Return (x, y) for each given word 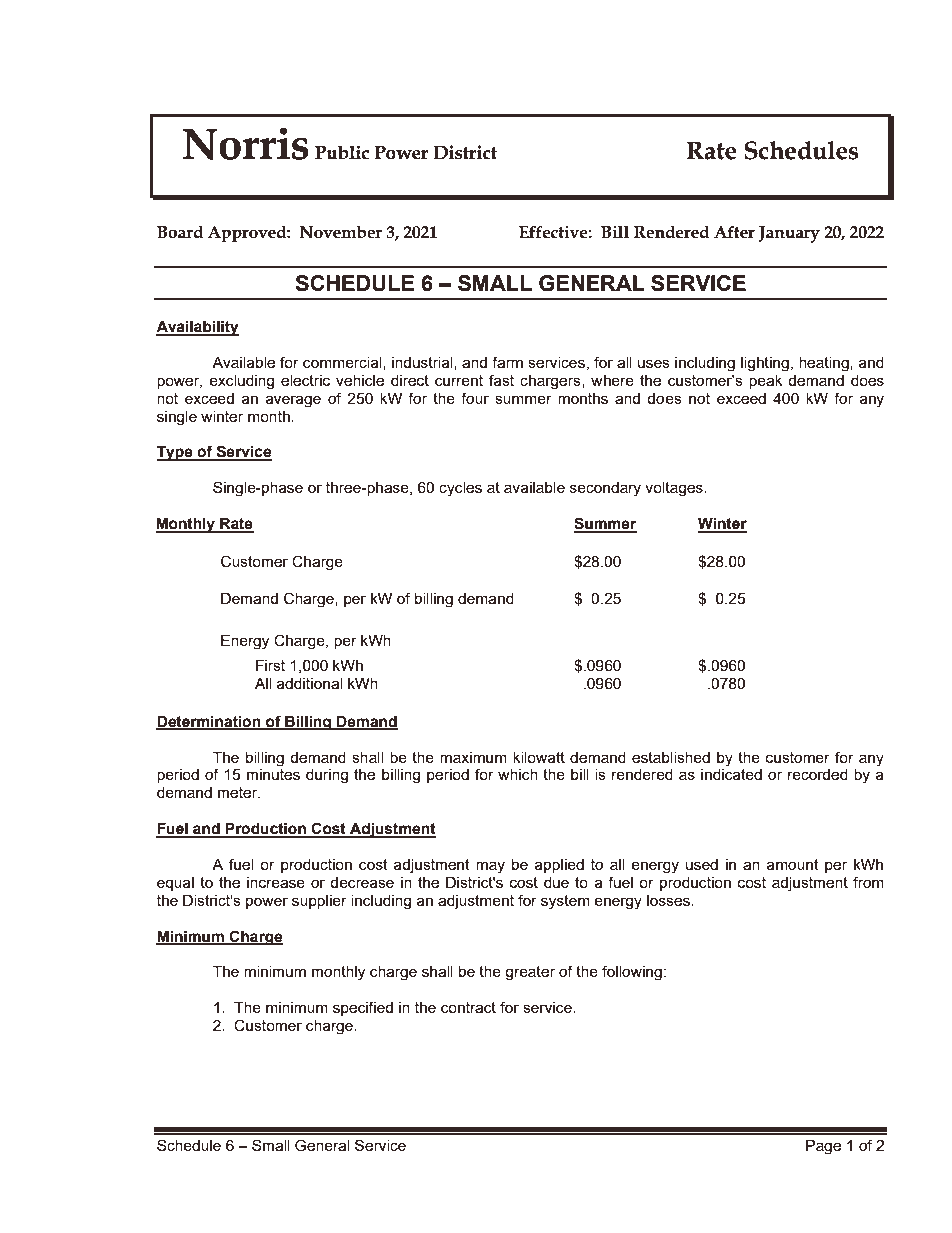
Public (342, 152)
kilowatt (539, 757)
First (270, 665)
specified (363, 1008)
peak (765, 382)
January (789, 234)
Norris (246, 143)
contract (468, 1007)
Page (823, 1147)
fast (501, 380)
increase (276, 882)
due (556, 882)
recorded (818, 774)
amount (793, 864)
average (293, 401)
